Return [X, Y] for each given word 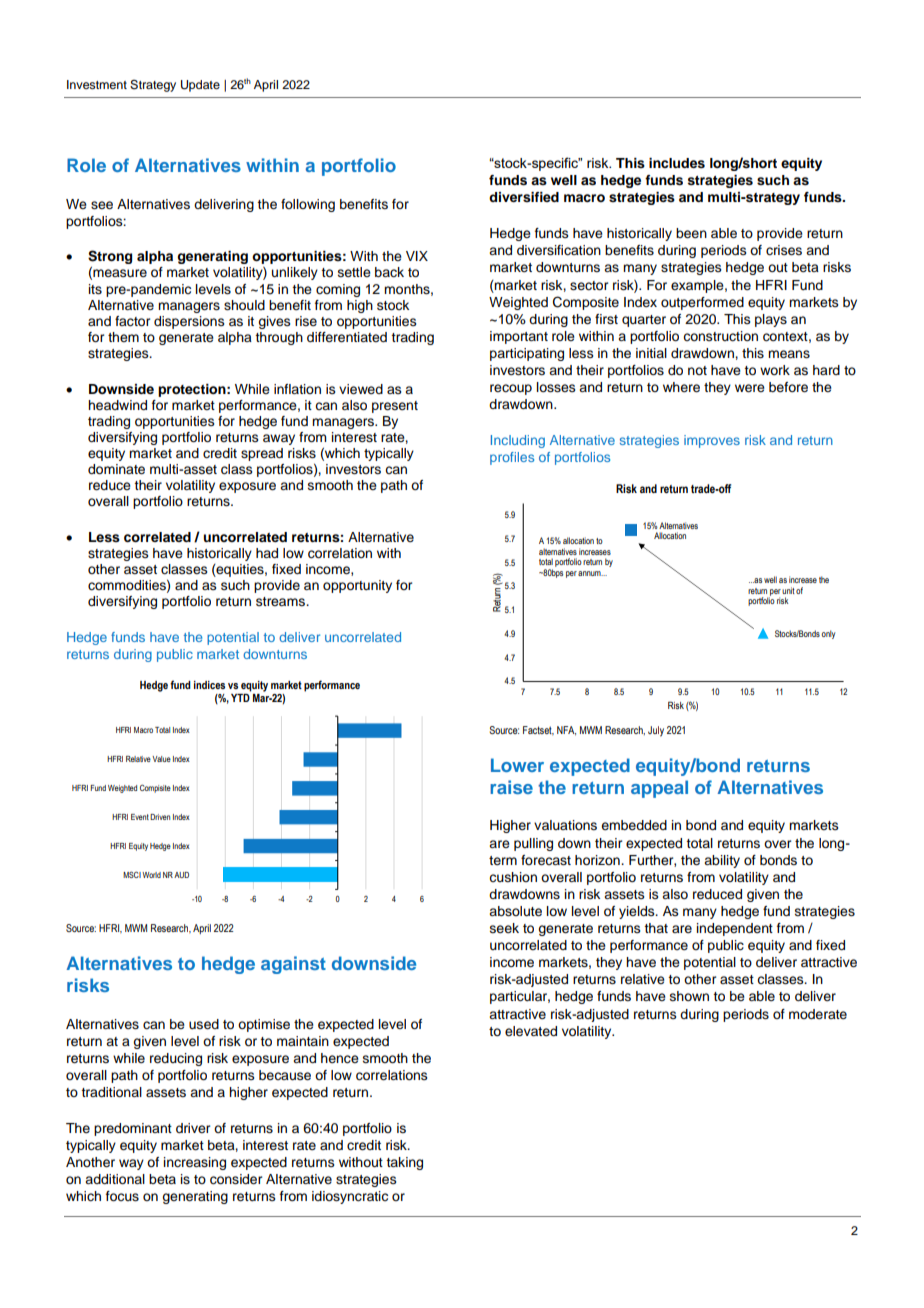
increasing [195, 1163]
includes [677, 163]
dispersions [189, 322]
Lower [517, 765]
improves [712, 441]
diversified [524, 197]
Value [161, 759]
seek [504, 928]
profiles [512, 458]
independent [735, 929]
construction [720, 336]
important [519, 337]
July [656, 731]
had [267, 553]
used [204, 1024]
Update [200, 86]
